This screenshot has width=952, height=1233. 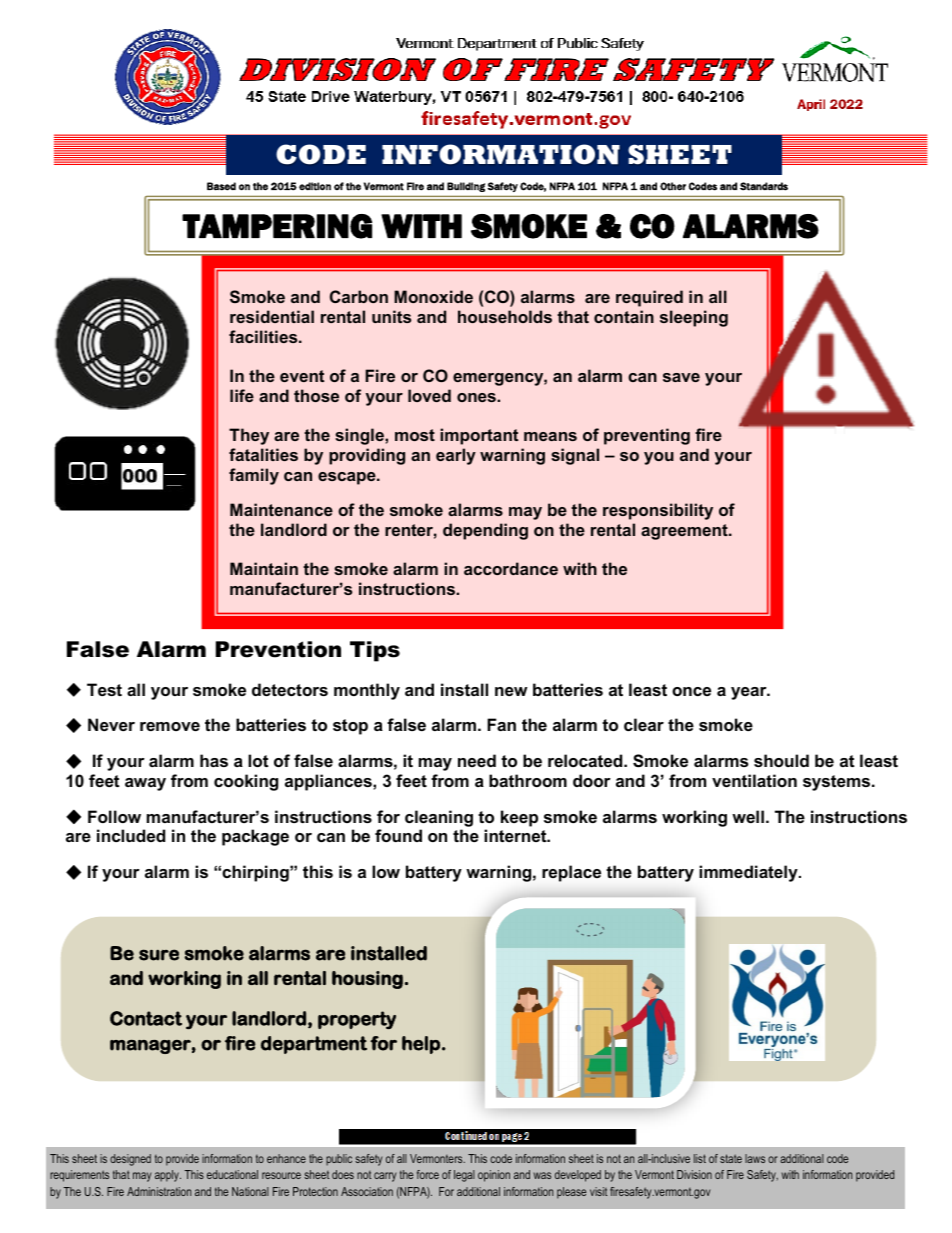 I want to click on Building, so click(x=466, y=187).
